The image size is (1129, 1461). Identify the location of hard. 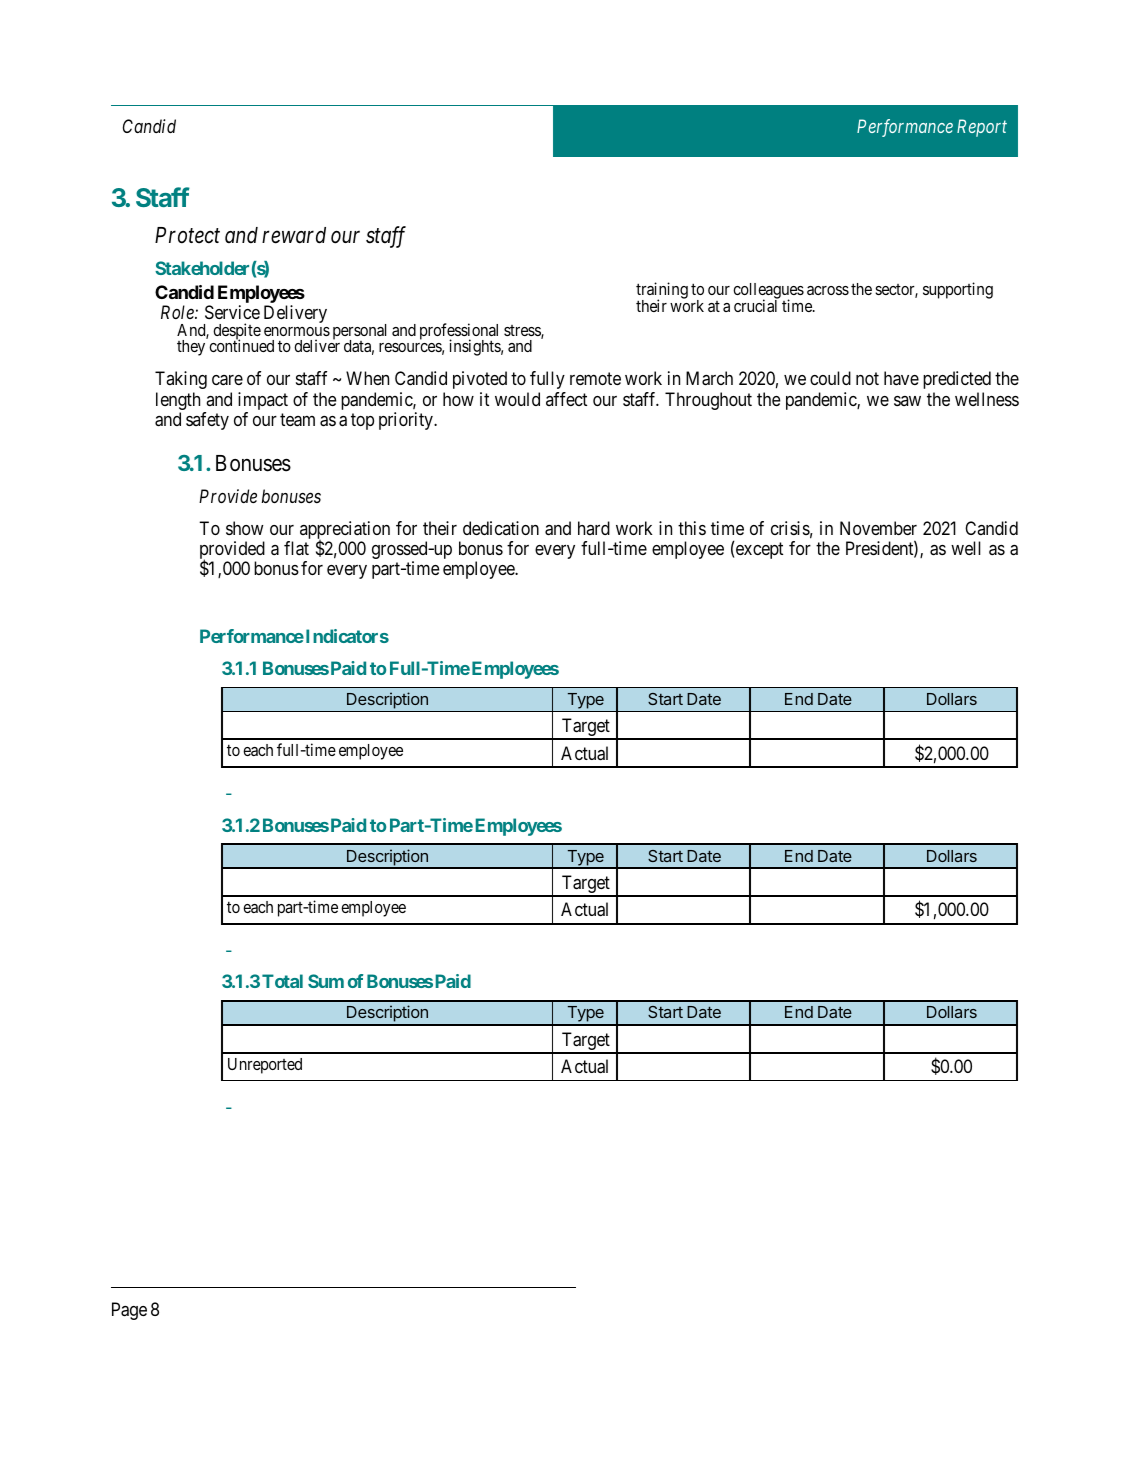
(594, 528).
